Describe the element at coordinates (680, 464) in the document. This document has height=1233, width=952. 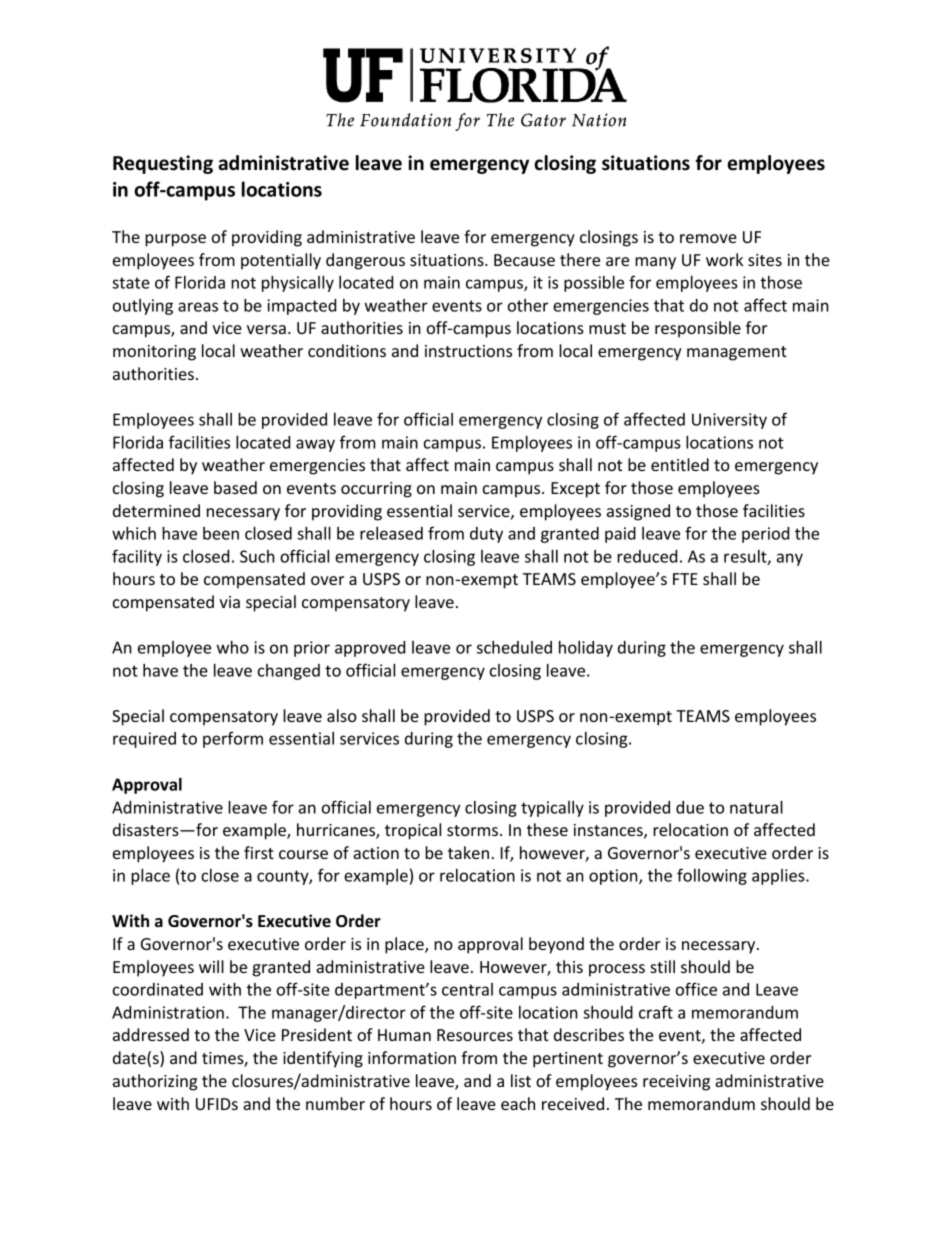
I see `entitled` at that location.
